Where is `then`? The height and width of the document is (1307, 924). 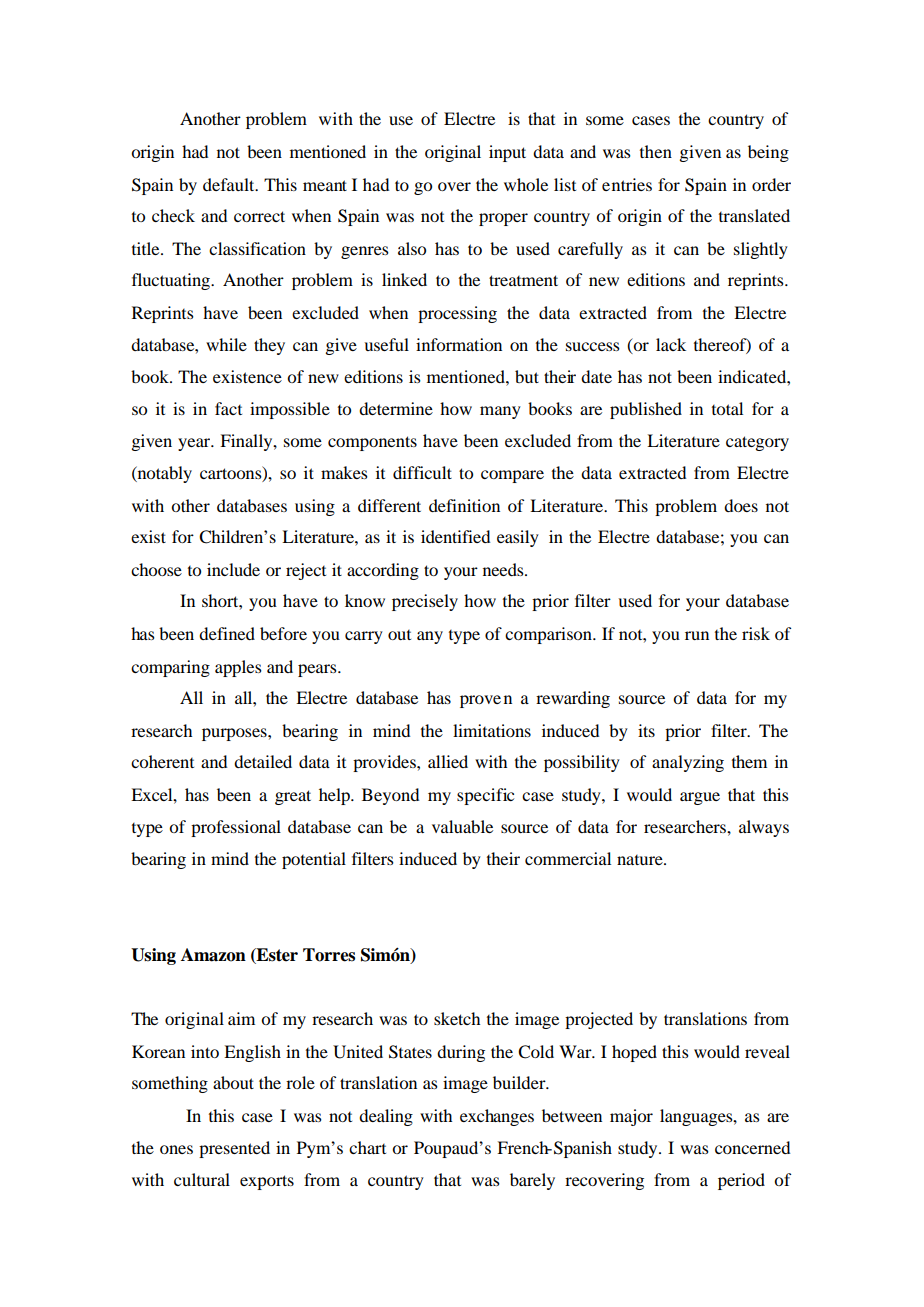
then is located at coordinates (656, 151).
